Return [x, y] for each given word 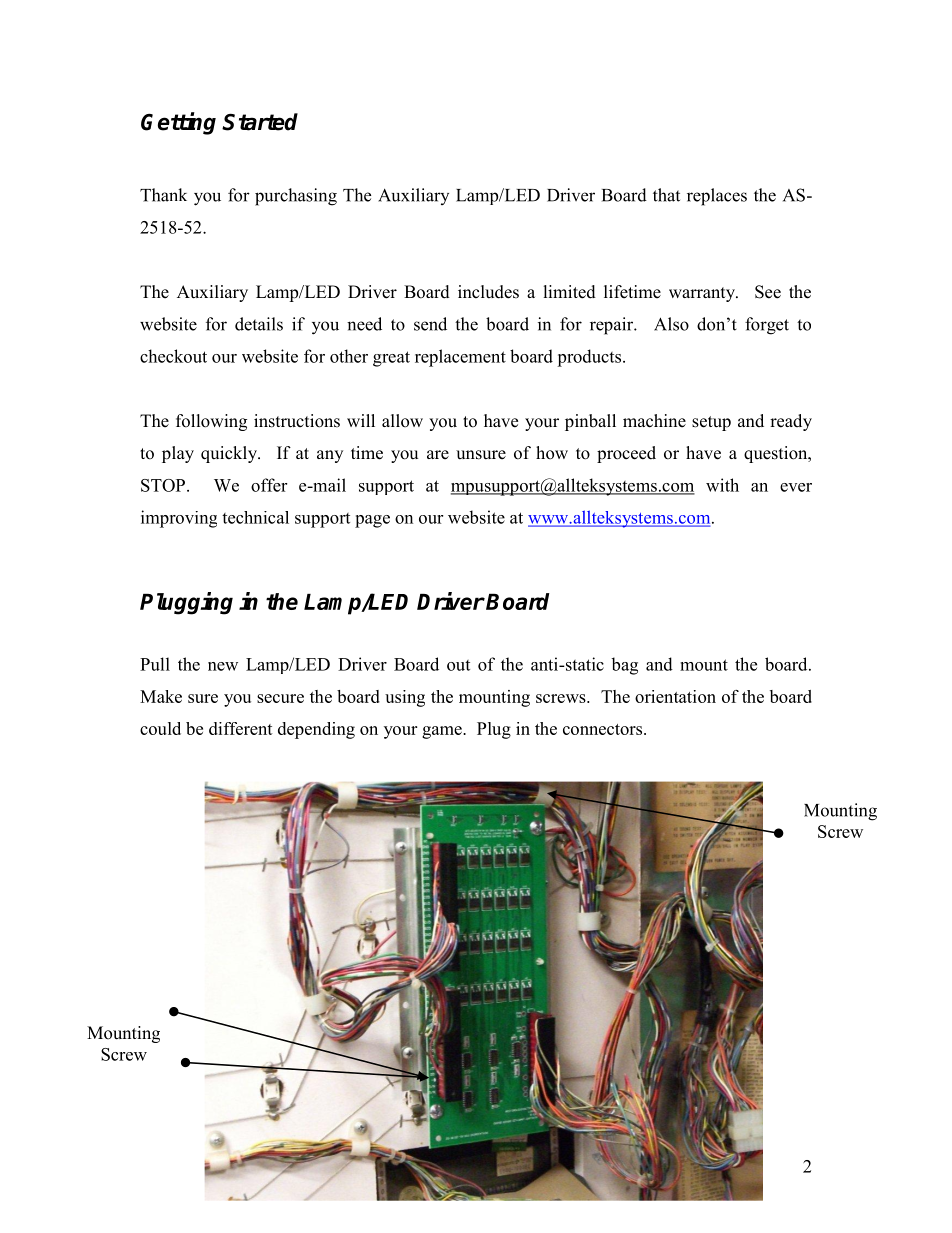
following [211, 422]
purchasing [296, 197]
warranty [703, 294]
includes [488, 292]
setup [711, 423]
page [372, 521]
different [241, 728]
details [259, 324]
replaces [717, 197]
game [443, 732]
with [722, 485]
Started [260, 122]
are [438, 455]
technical [255, 517]
